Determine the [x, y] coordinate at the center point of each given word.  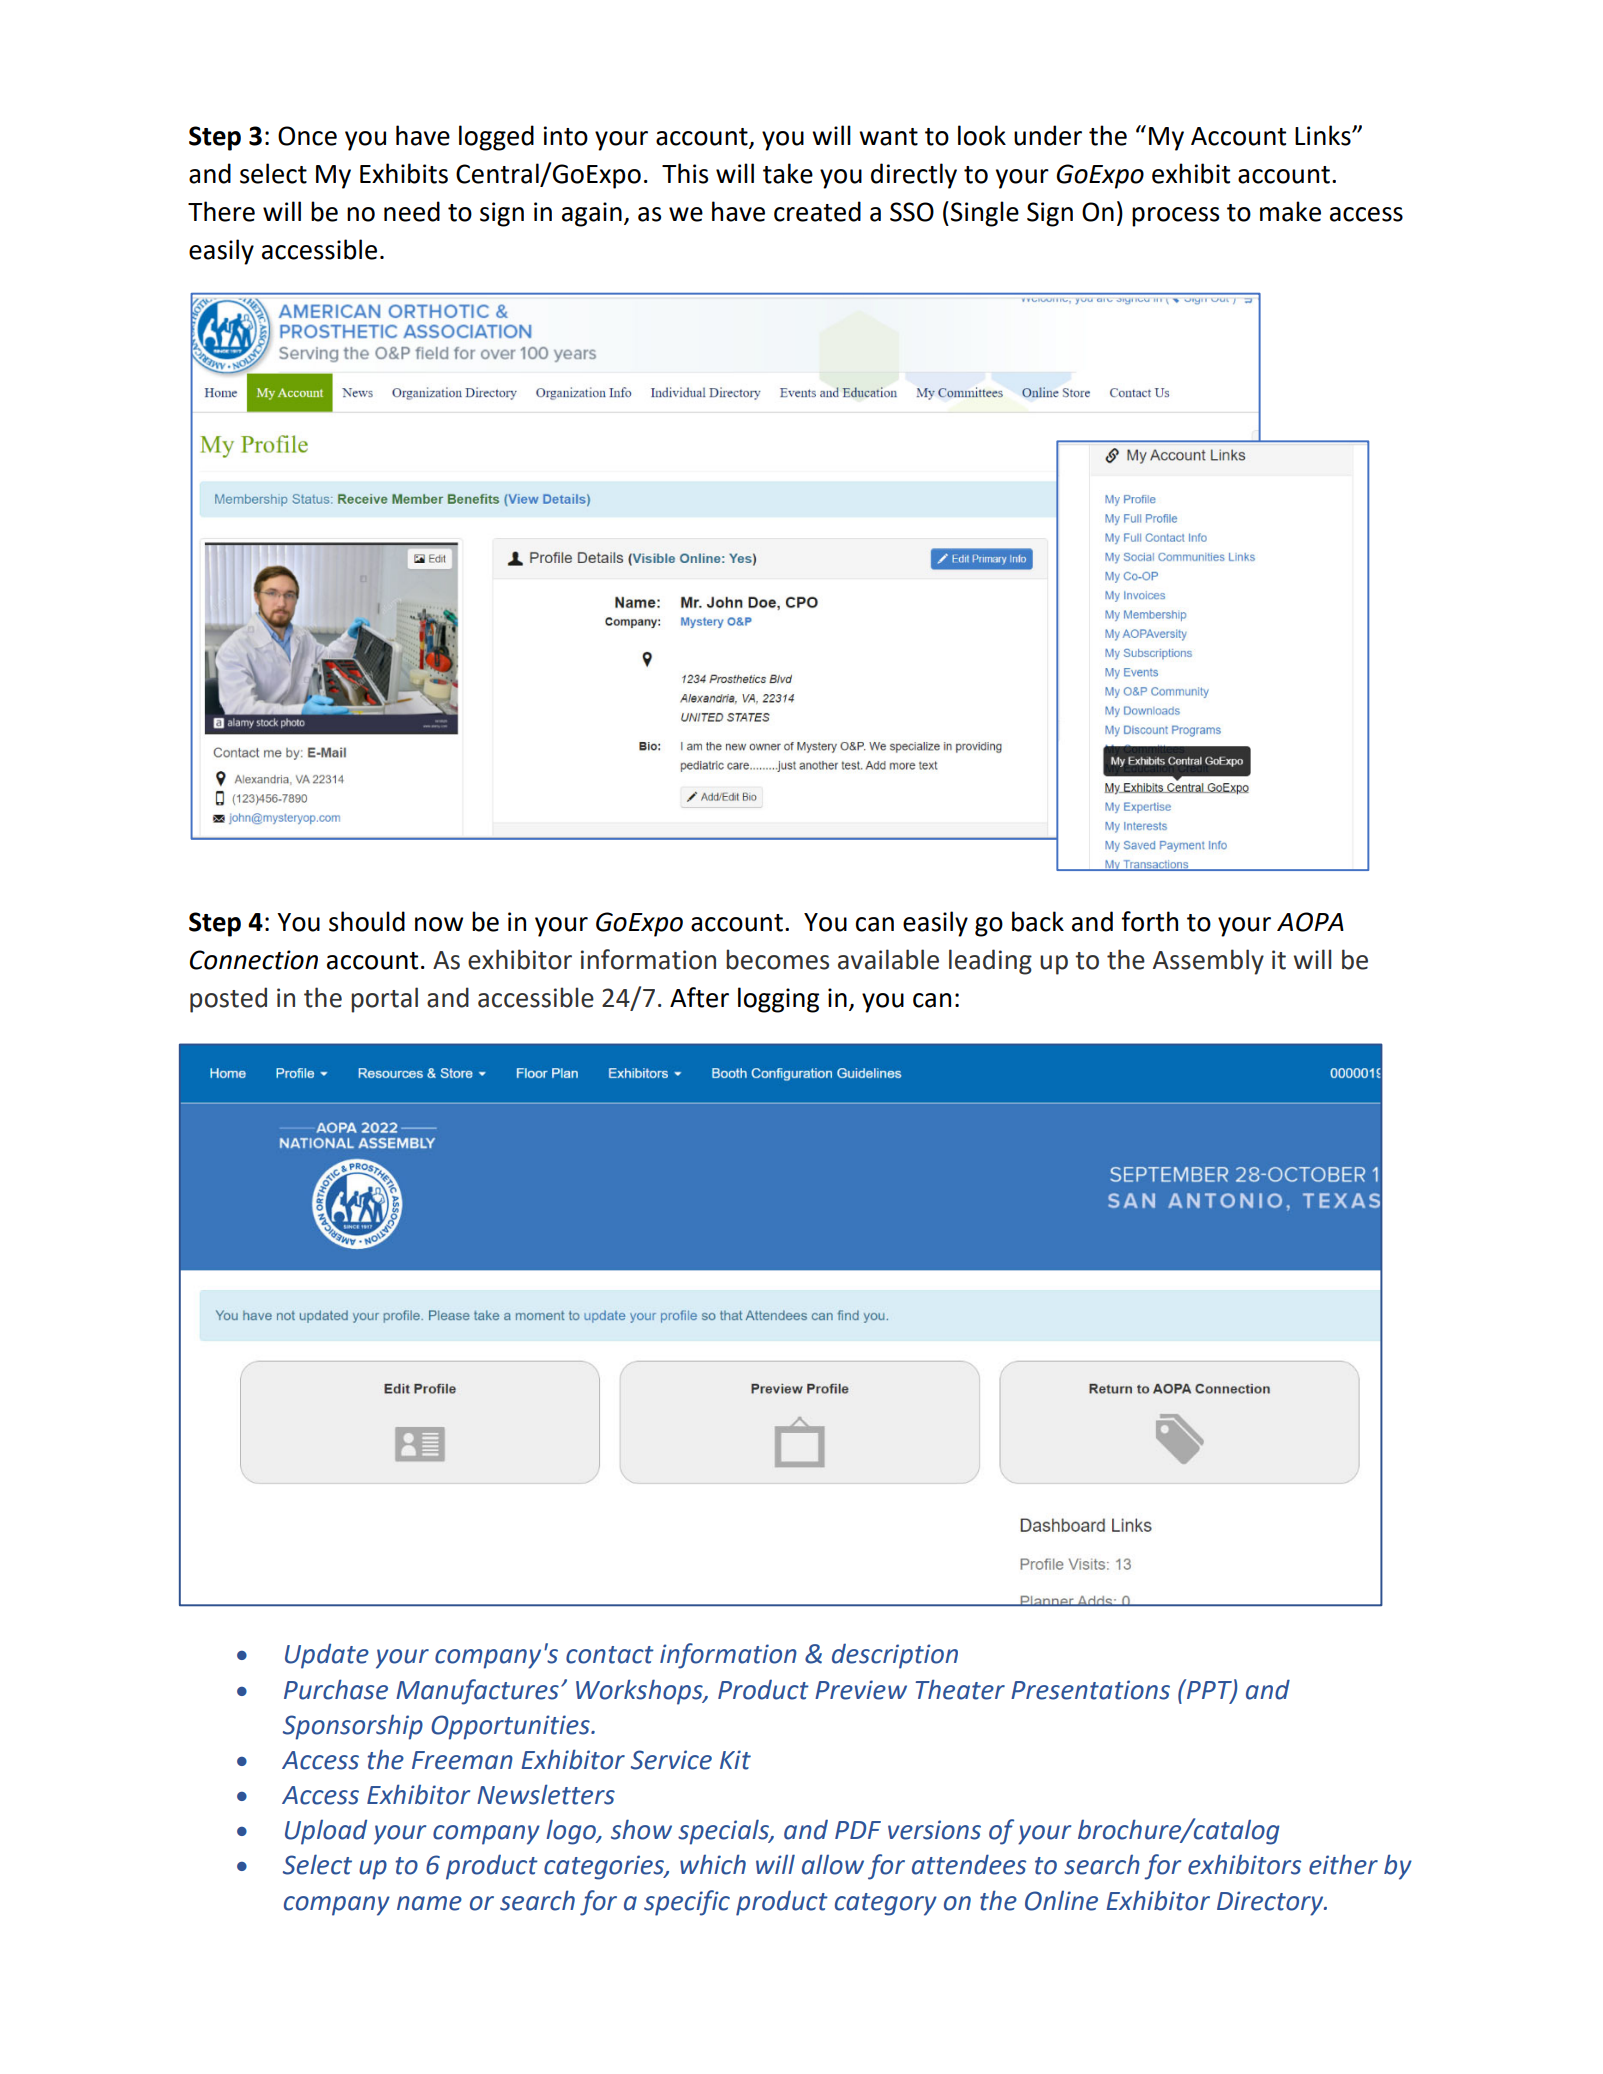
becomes [777, 959]
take [788, 173]
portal [384, 1000]
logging [778, 1000]
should [367, 921]
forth [1149, 921]
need [412, 211]
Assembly [1208, 962]
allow [833, 1864]
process [1175, 217]
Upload [326, 1832]
